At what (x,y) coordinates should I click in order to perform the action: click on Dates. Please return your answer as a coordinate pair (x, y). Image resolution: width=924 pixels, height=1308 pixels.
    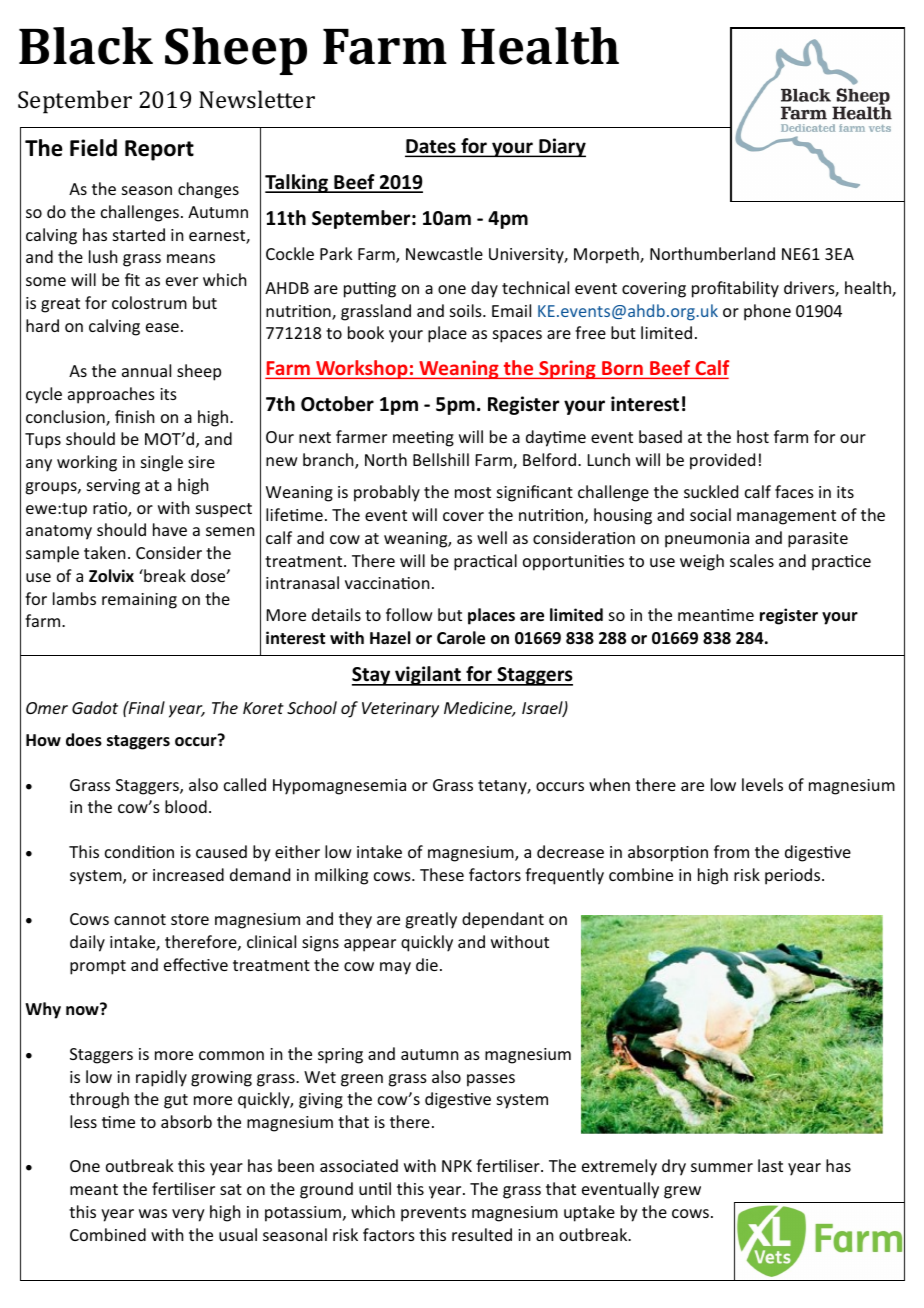
    Looking at the image, I should click on (431, 147).
